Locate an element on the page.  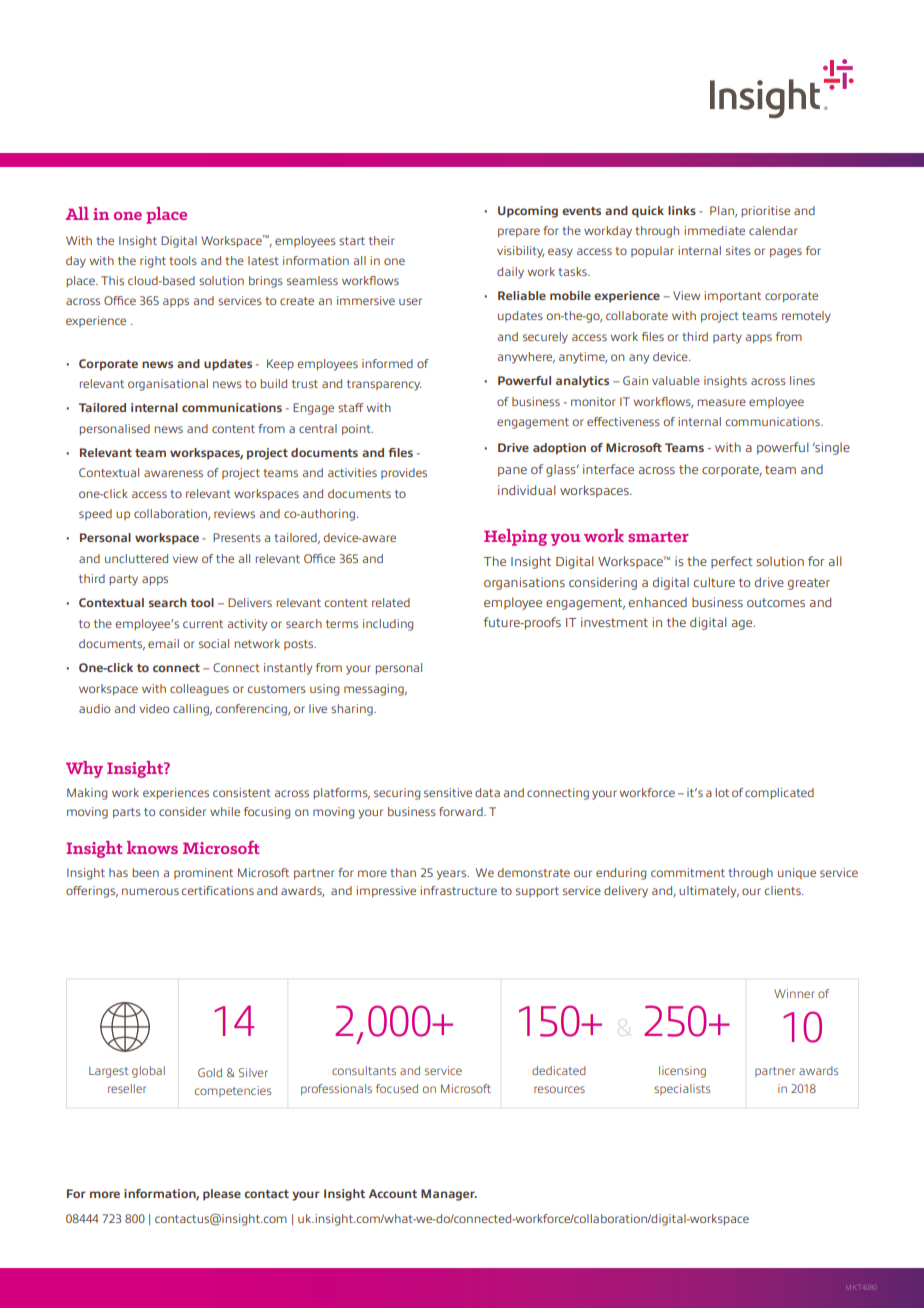
immediate is located at coordinates (714, 230).
